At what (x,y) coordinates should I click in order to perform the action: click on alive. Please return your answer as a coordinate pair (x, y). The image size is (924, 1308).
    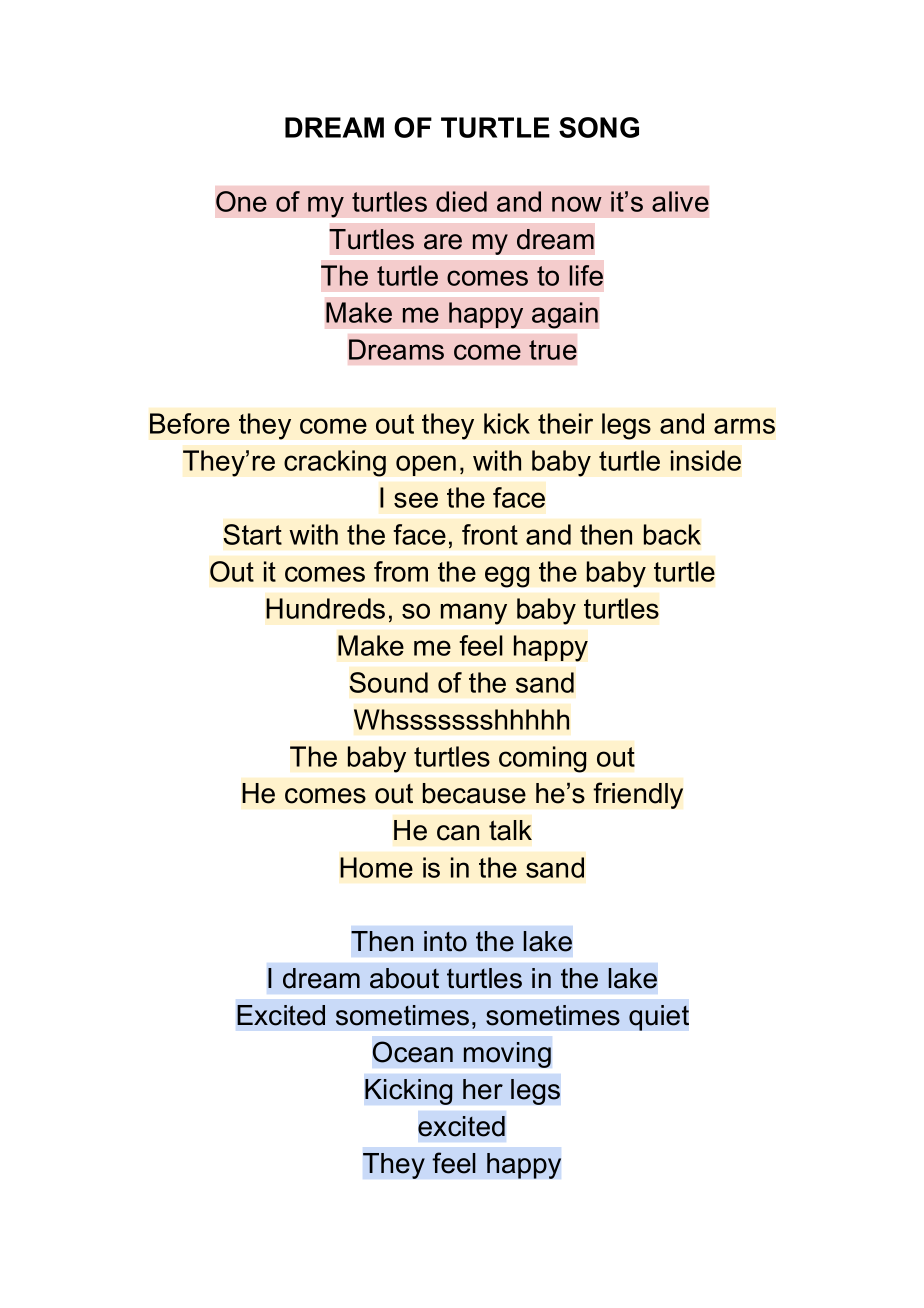
    Looking at the image, I should click on (680, 201).
